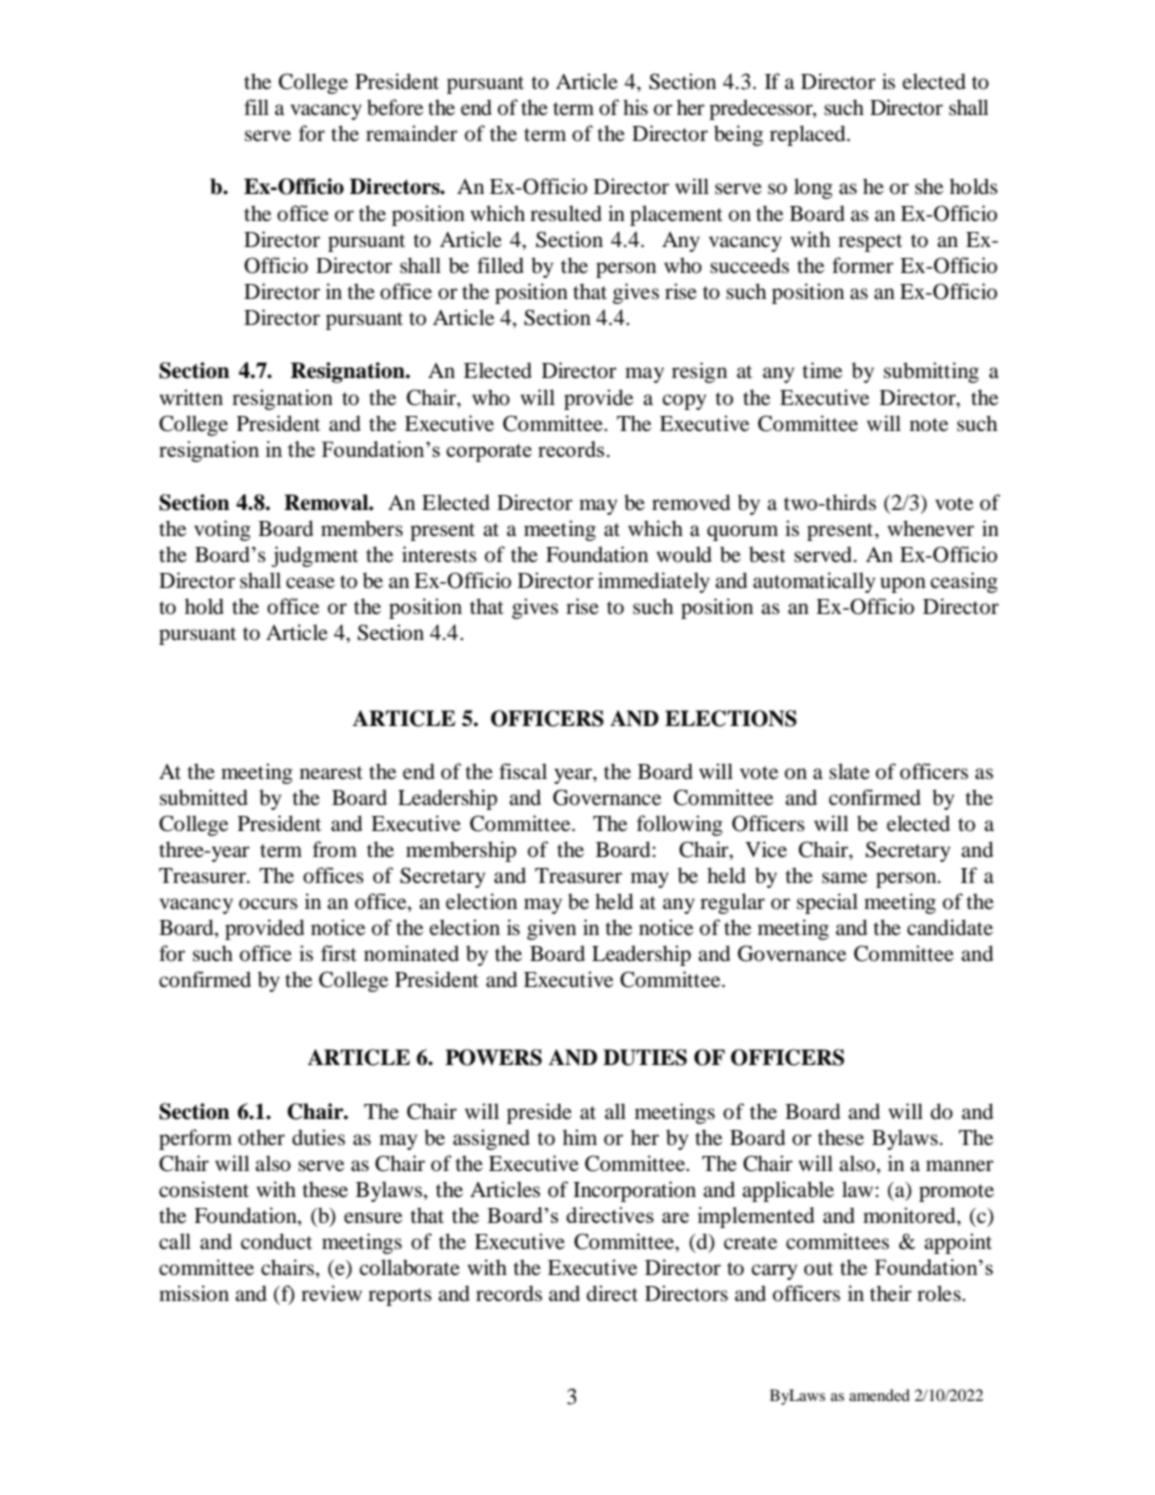  I want to click on corporate, so click(489, 453).
